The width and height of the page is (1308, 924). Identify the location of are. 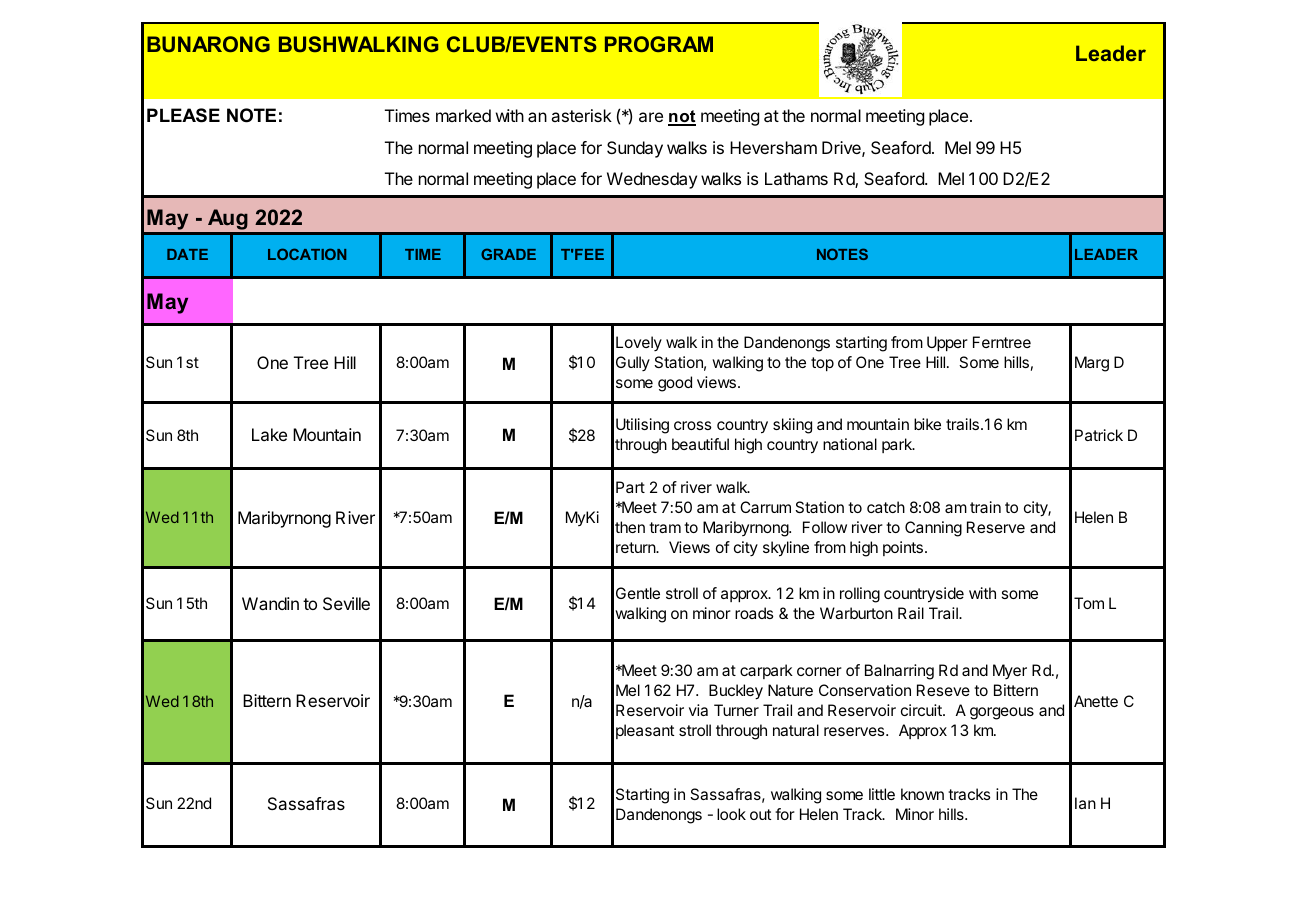
(651, 117).
